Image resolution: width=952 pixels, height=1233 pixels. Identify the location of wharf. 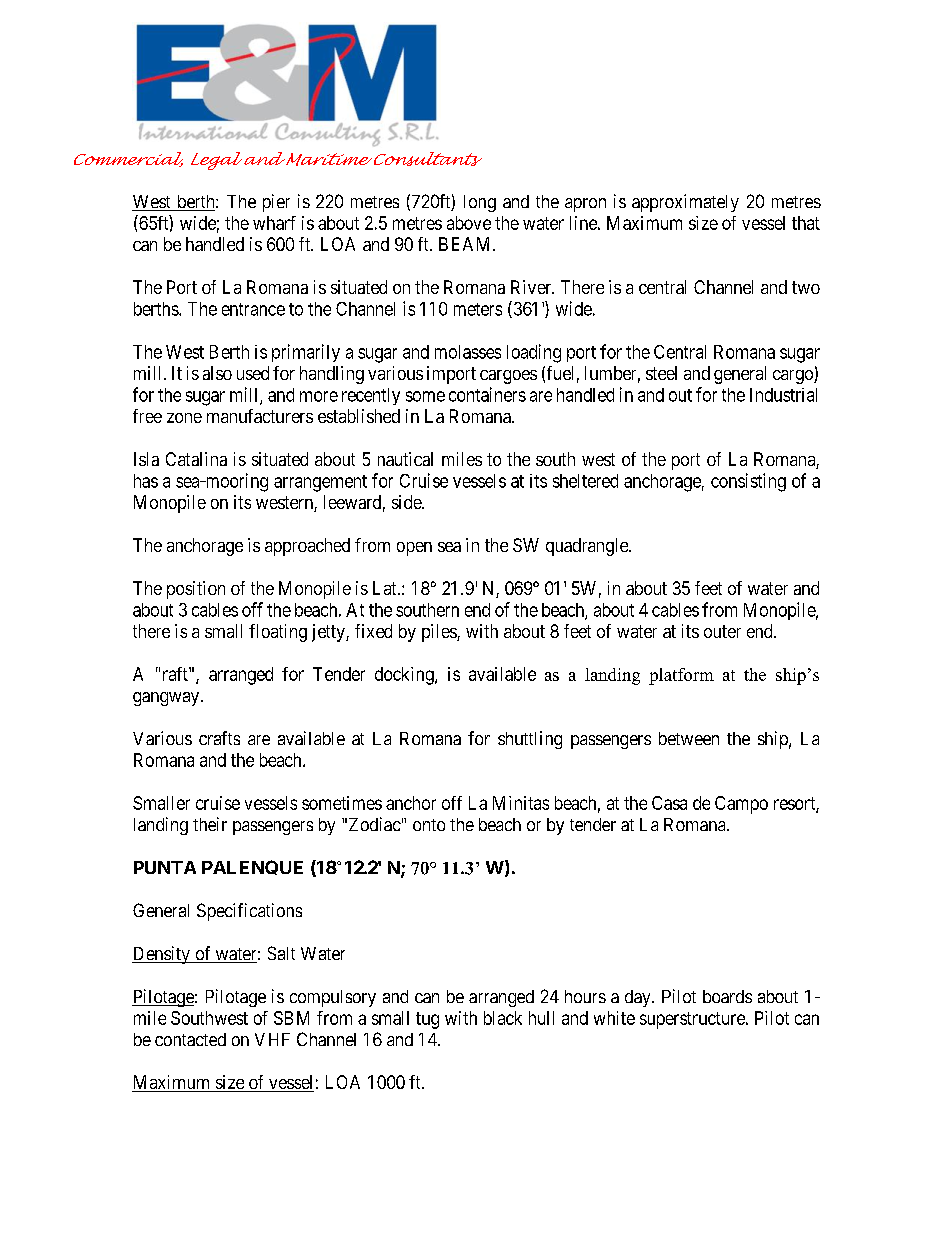
(274, 223).
